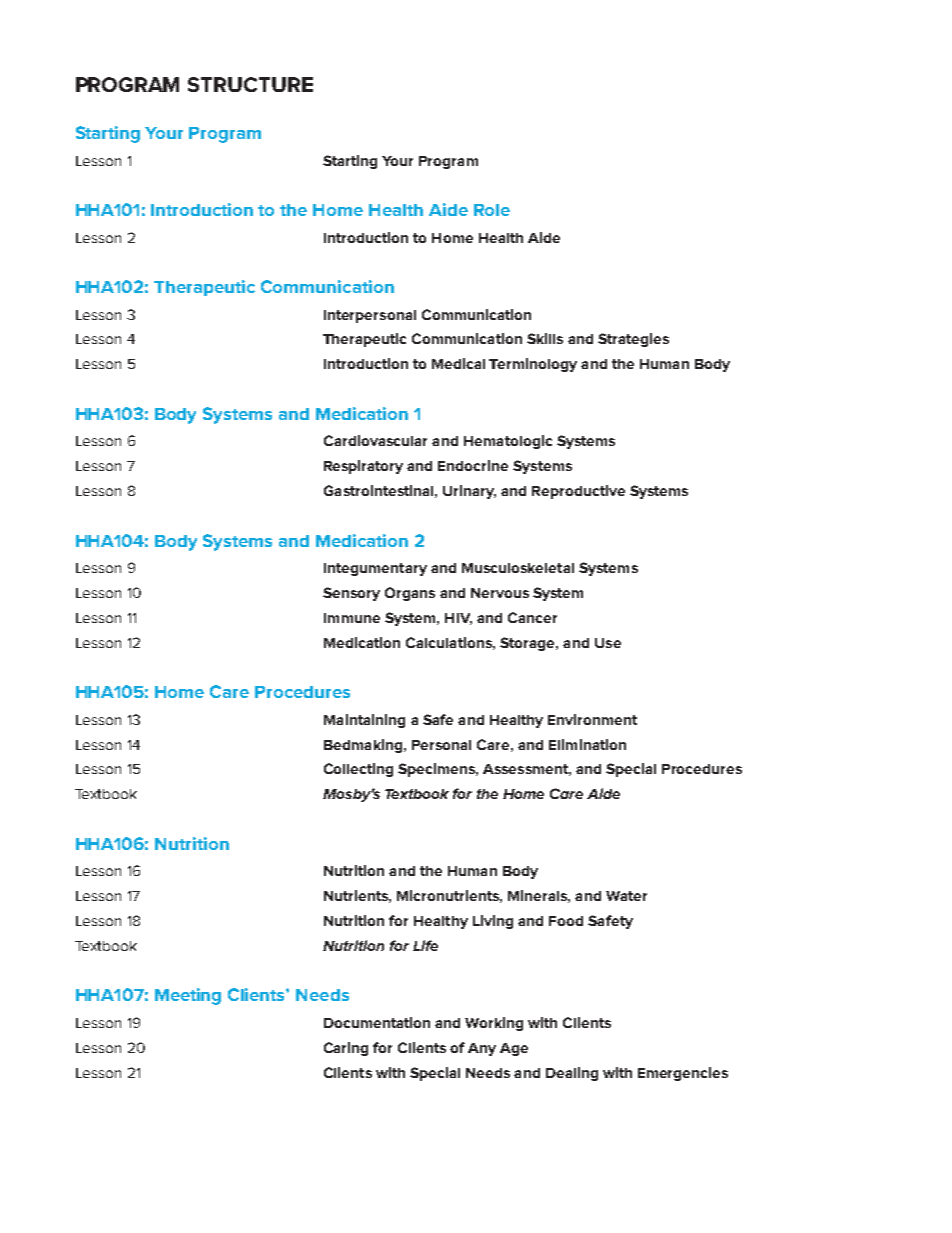 The height and width of the screenshot is (1233, 952). I want to click on Environment, so click(592, 719).
